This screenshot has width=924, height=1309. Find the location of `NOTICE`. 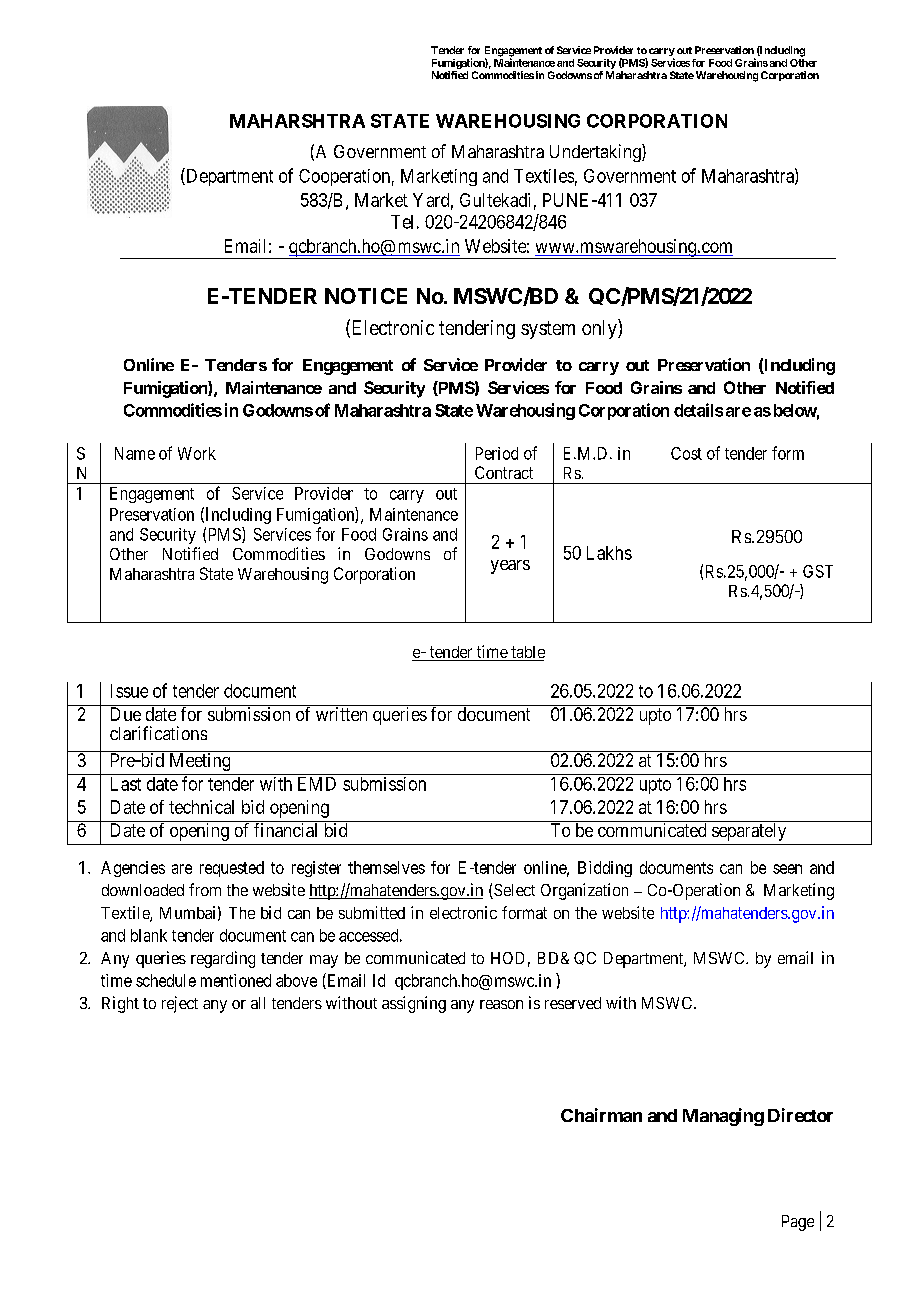

NOTICE is located at coordinates (366, 296).
